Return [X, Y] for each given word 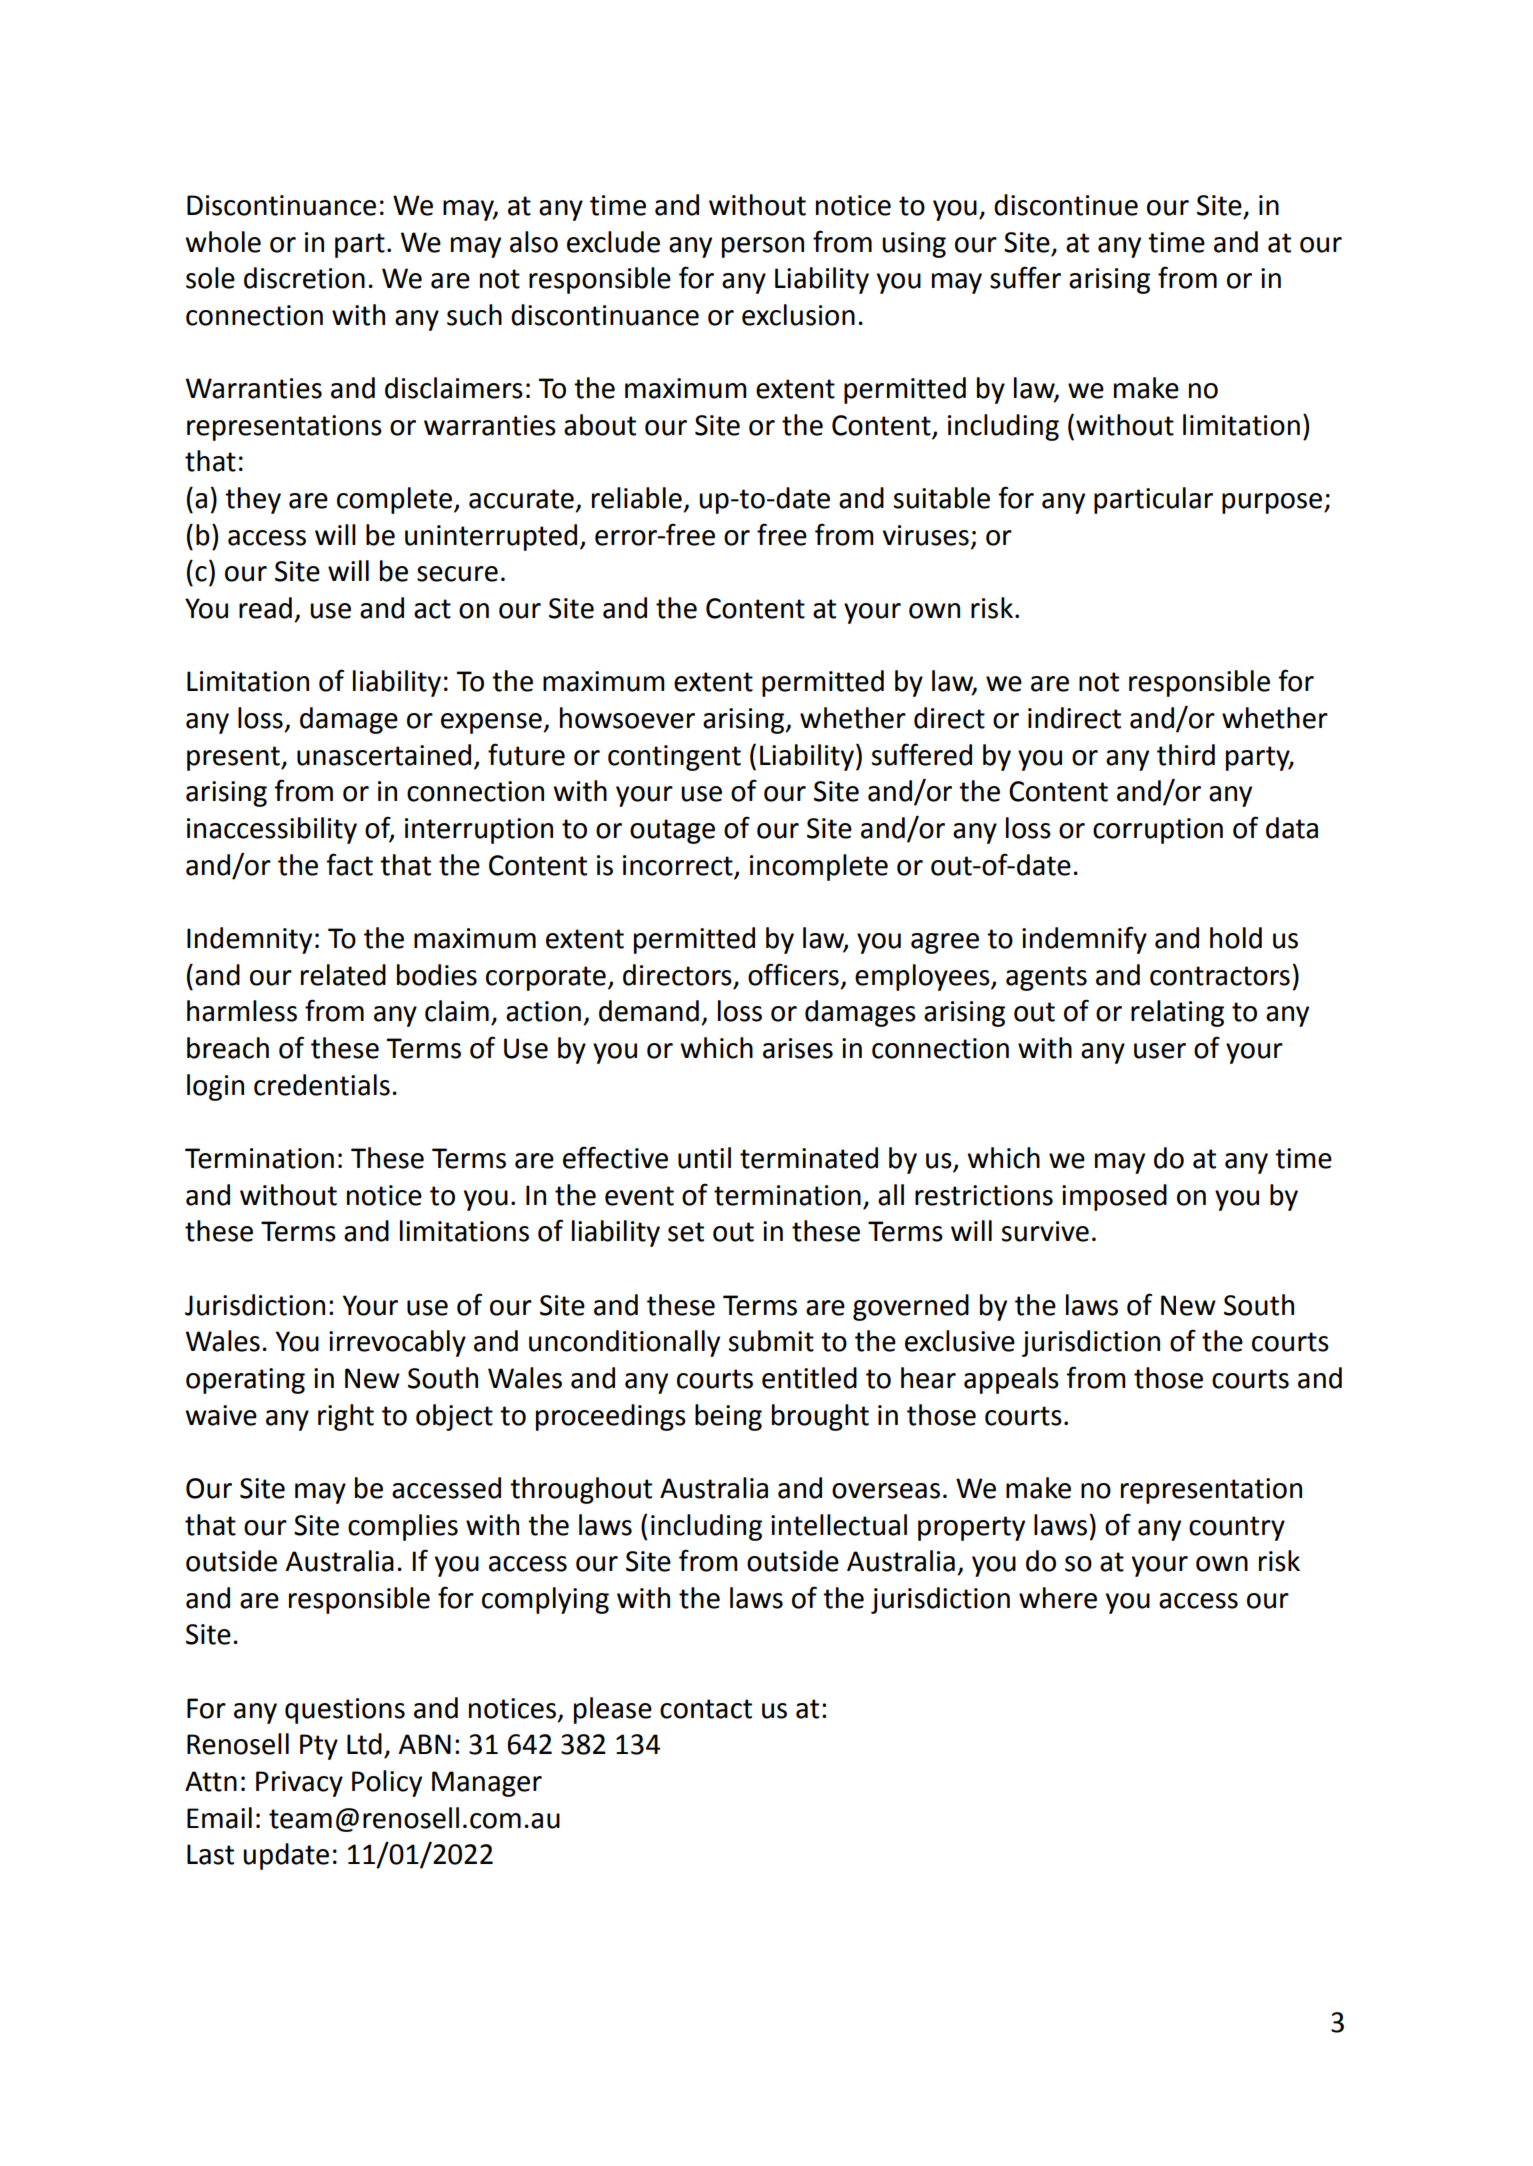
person [763, 247]
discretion [304, 278]
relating [1177, 1013]
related [343, 975]
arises [798, 1048]
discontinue [1066, 205]
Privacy [299, 1784]
